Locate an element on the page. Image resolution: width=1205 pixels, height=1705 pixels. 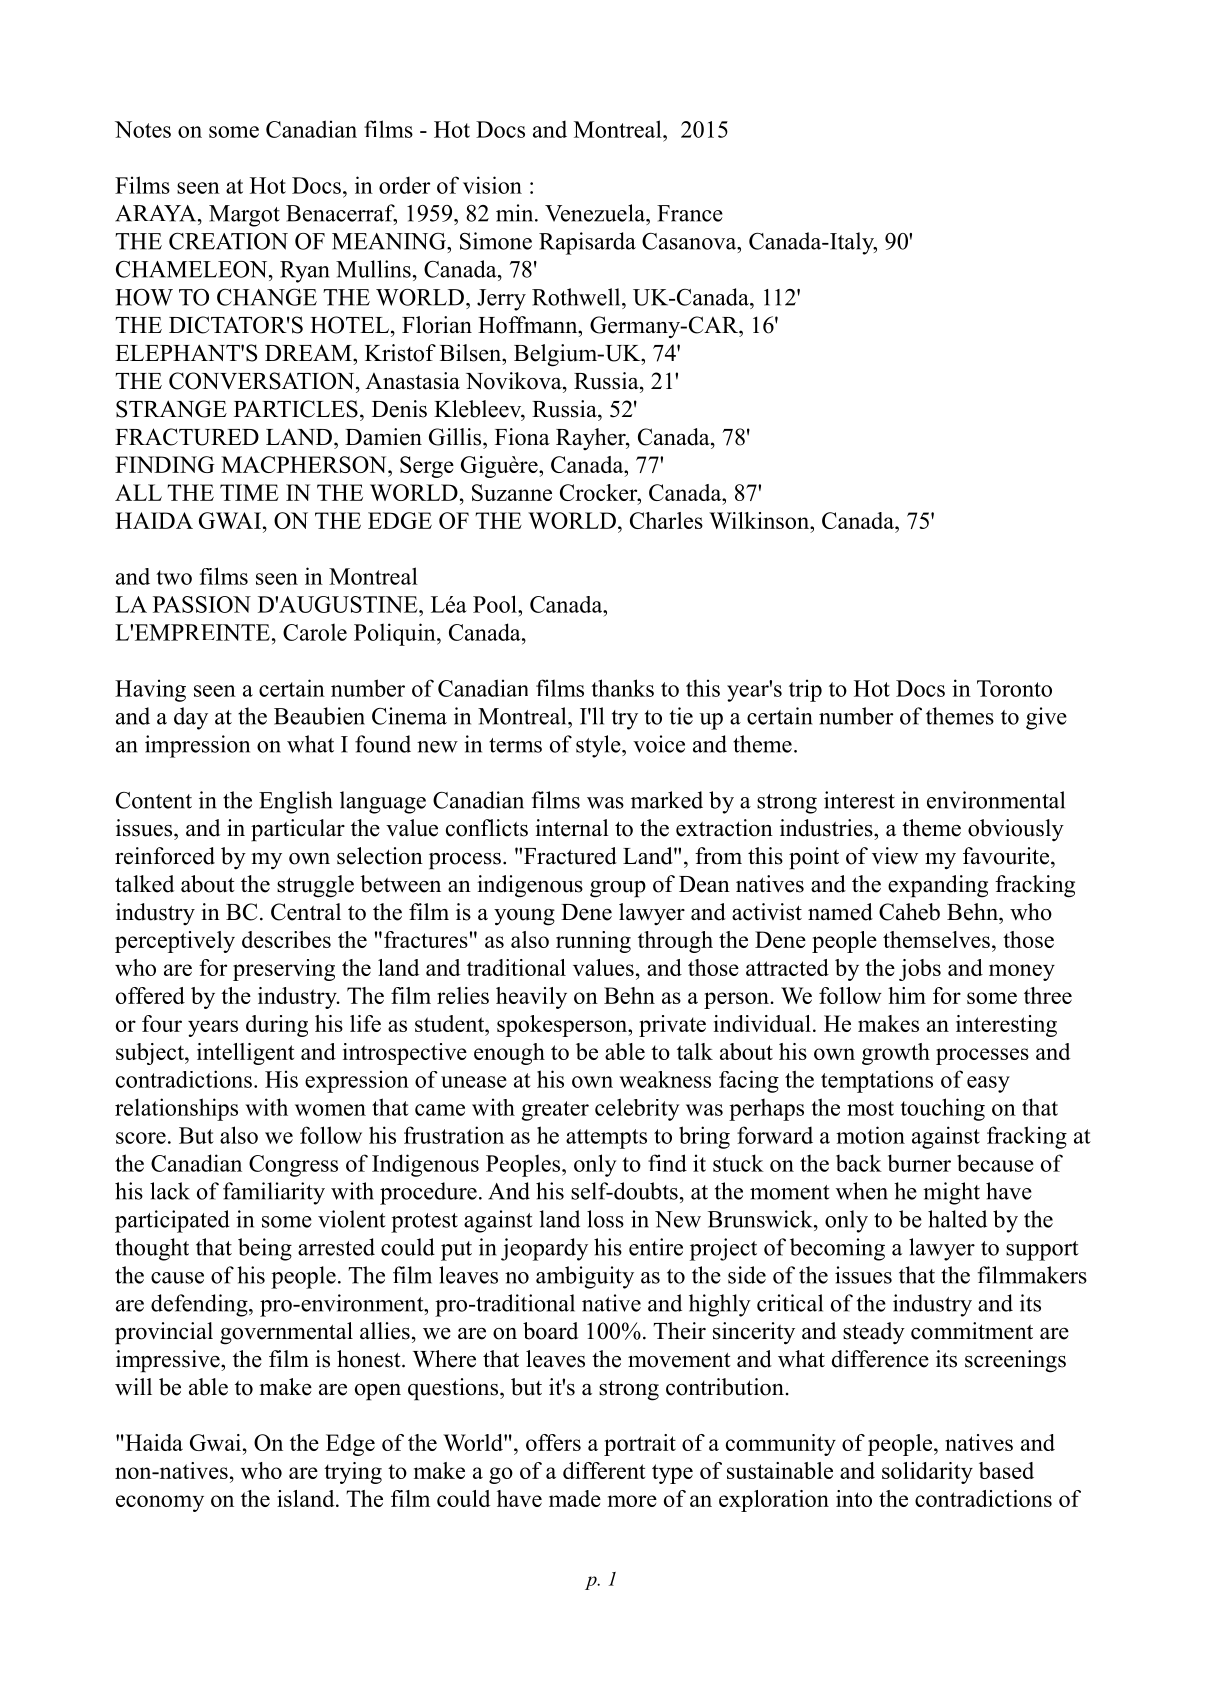
view is located at coordinates (895, 856).
